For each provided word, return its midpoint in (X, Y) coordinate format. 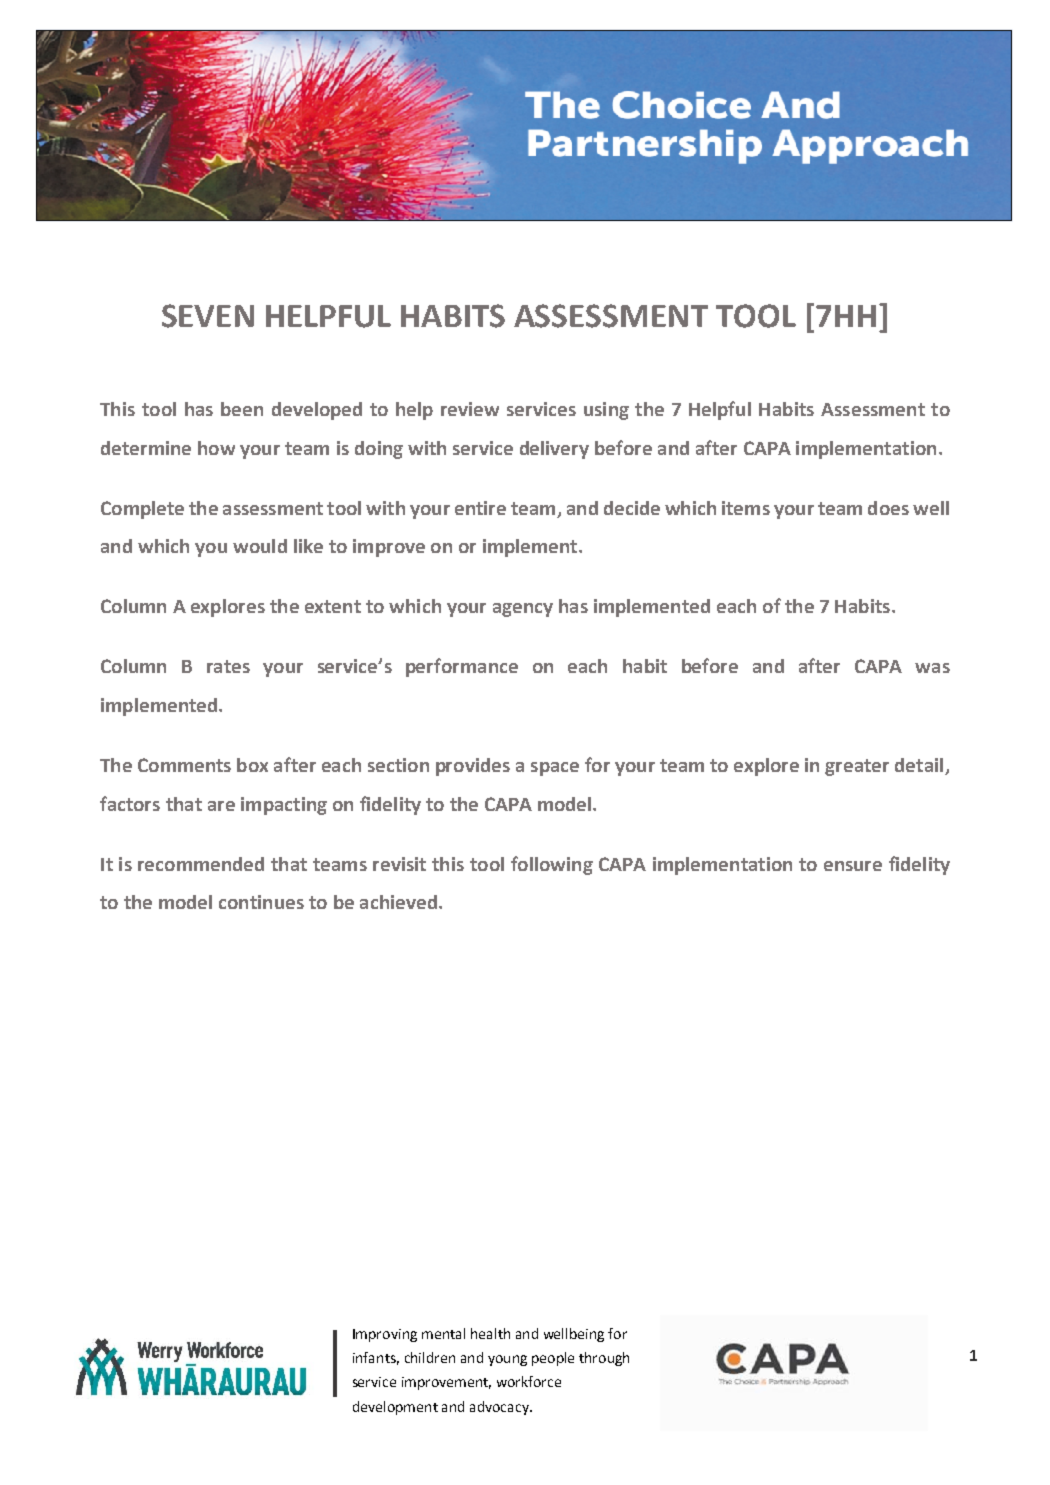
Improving (385, 1335)
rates (228, 666)
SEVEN (208, 316)
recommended (201, 864)
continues (261, 902)
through (604, 1359)
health (490, 1333)
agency (523, 610)
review (470, 409)
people (553, 1359)
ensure (853, 866)
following (552, 865)
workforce (529, 1381)
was (932, 668)
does (888, 508)
